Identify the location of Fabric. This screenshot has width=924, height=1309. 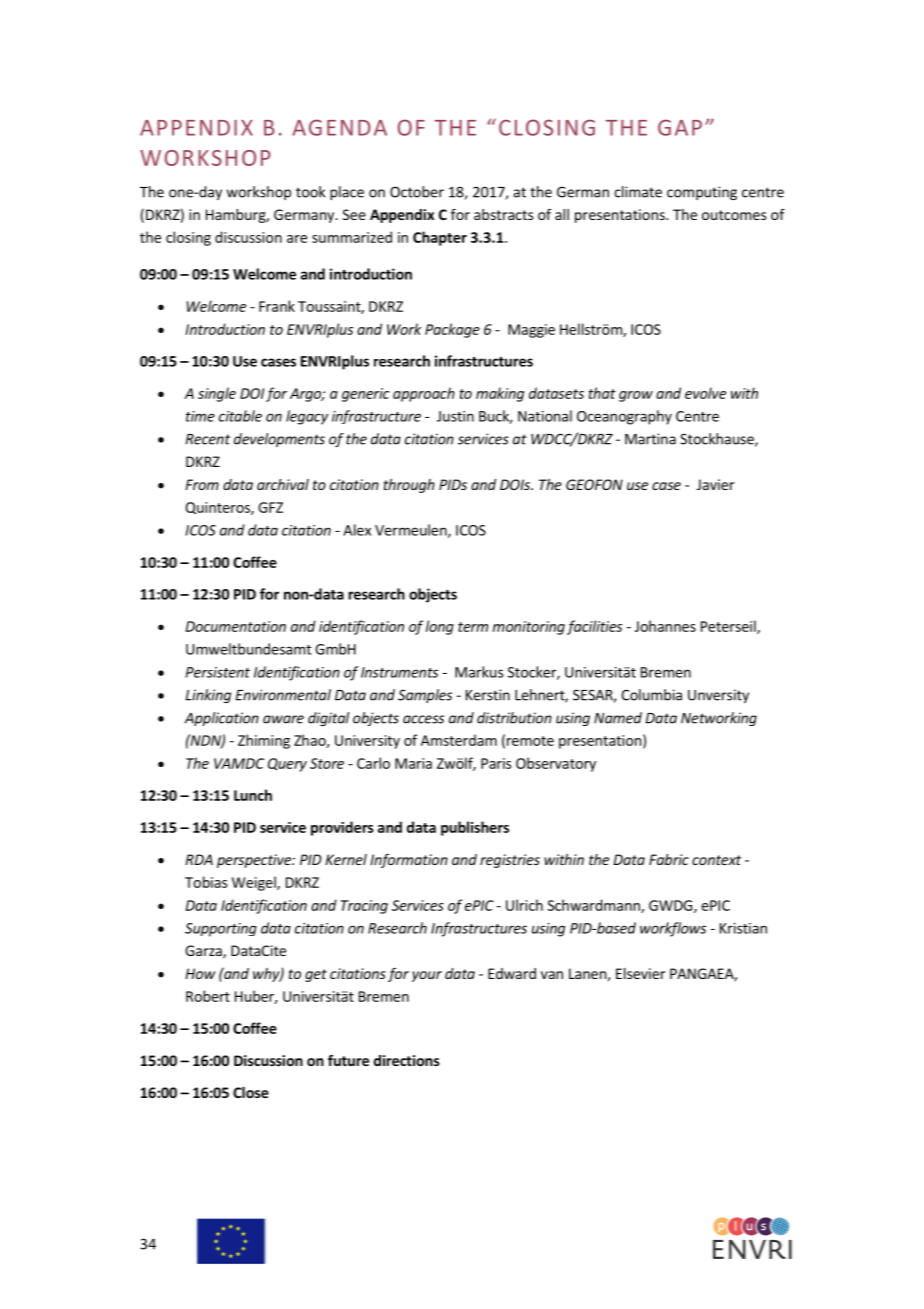
(669, 859).
